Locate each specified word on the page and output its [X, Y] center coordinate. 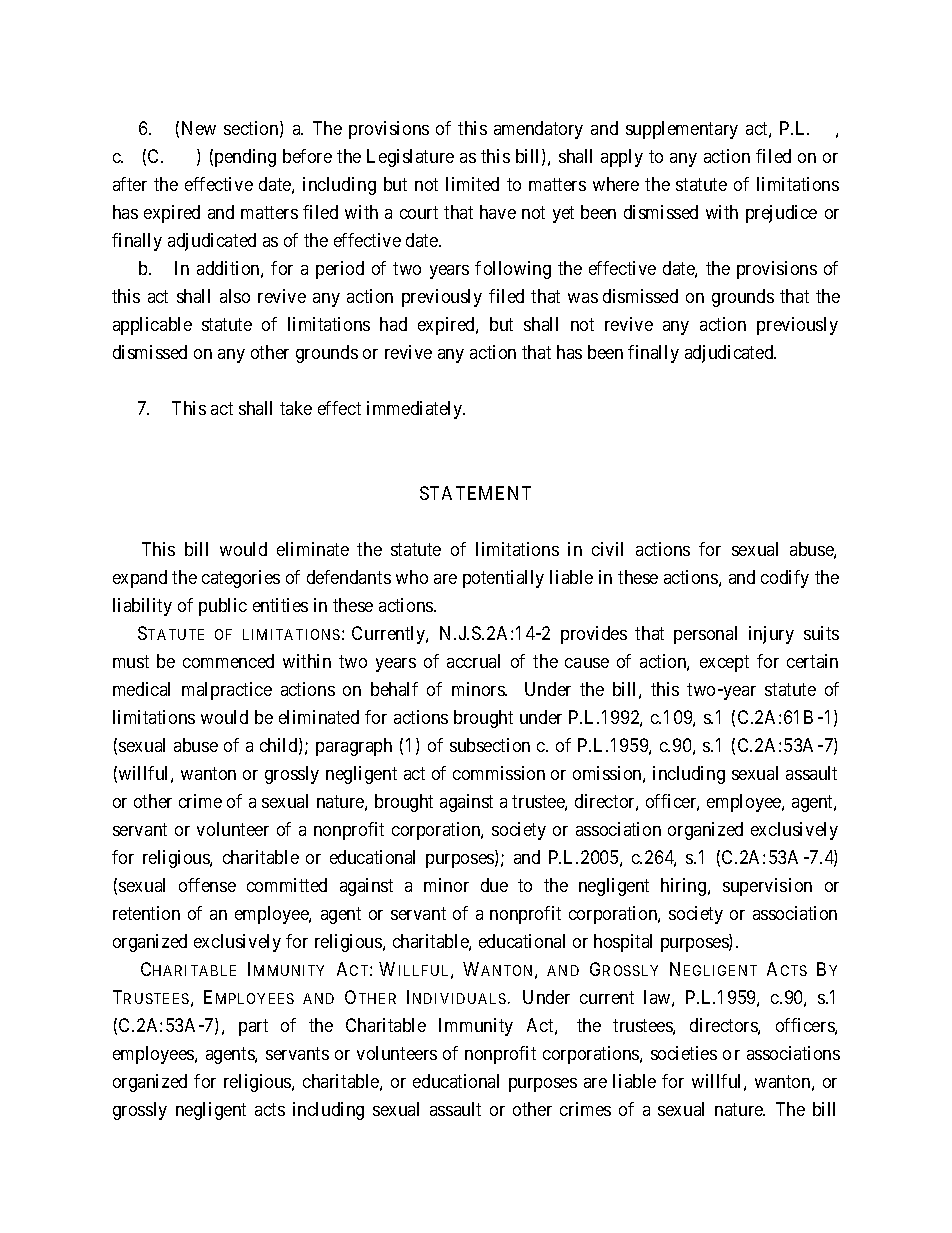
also [235, 296]
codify [785, 579]
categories [241, 579]
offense [207, 885]
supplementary [682, 130]
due [494, 885]
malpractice [227, 691]
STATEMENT [475, 493]
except [724, 663]
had [393, 324]
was [583, 298]
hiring [685, 887]
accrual [473, 661]
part [253, 1027]
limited [472, 184]
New [199, 128]
